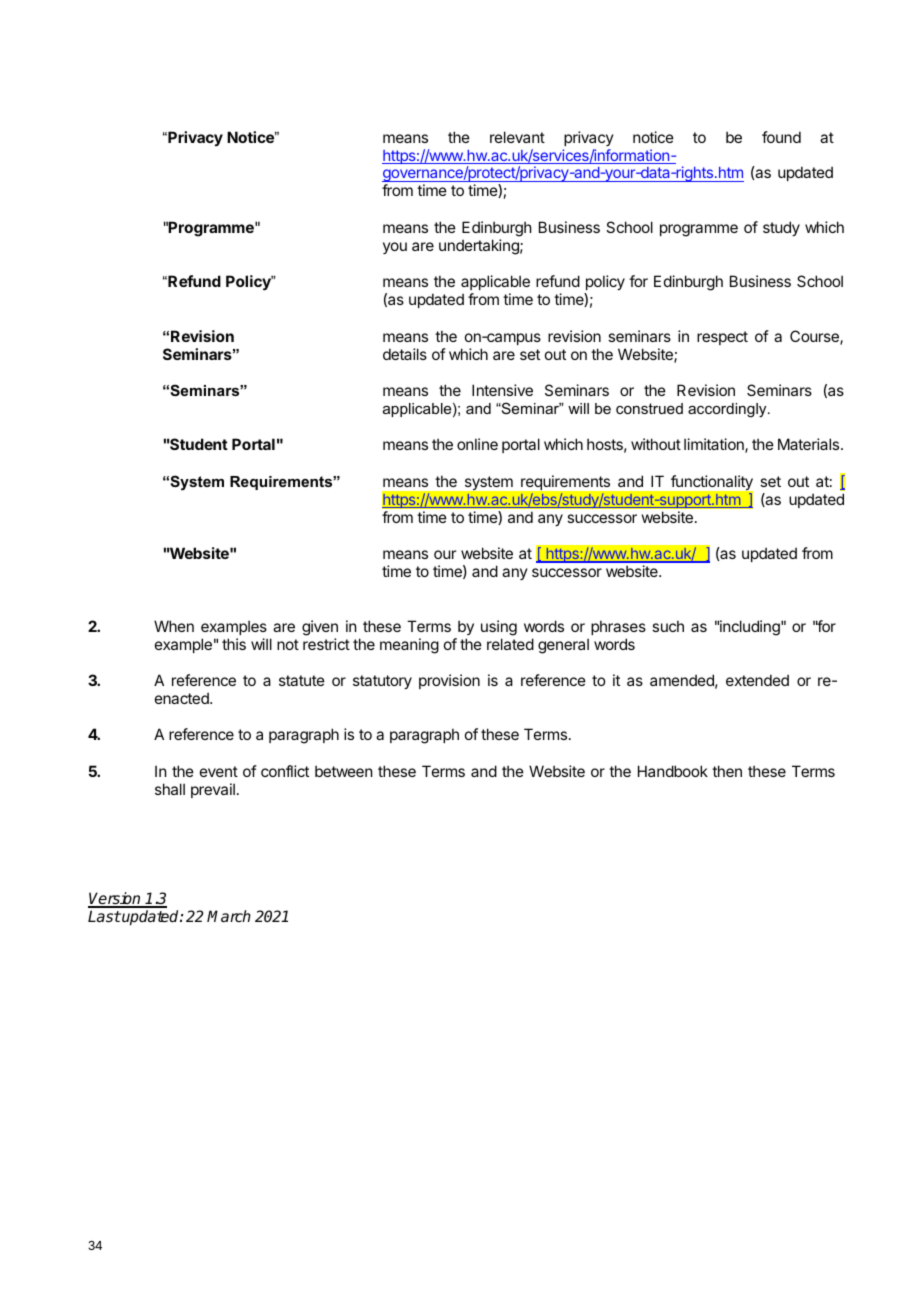 This screenshot has height=1308, width=924. Describe the element at coordinates (656, 444) in the screenshot. I see `without` at that location.
